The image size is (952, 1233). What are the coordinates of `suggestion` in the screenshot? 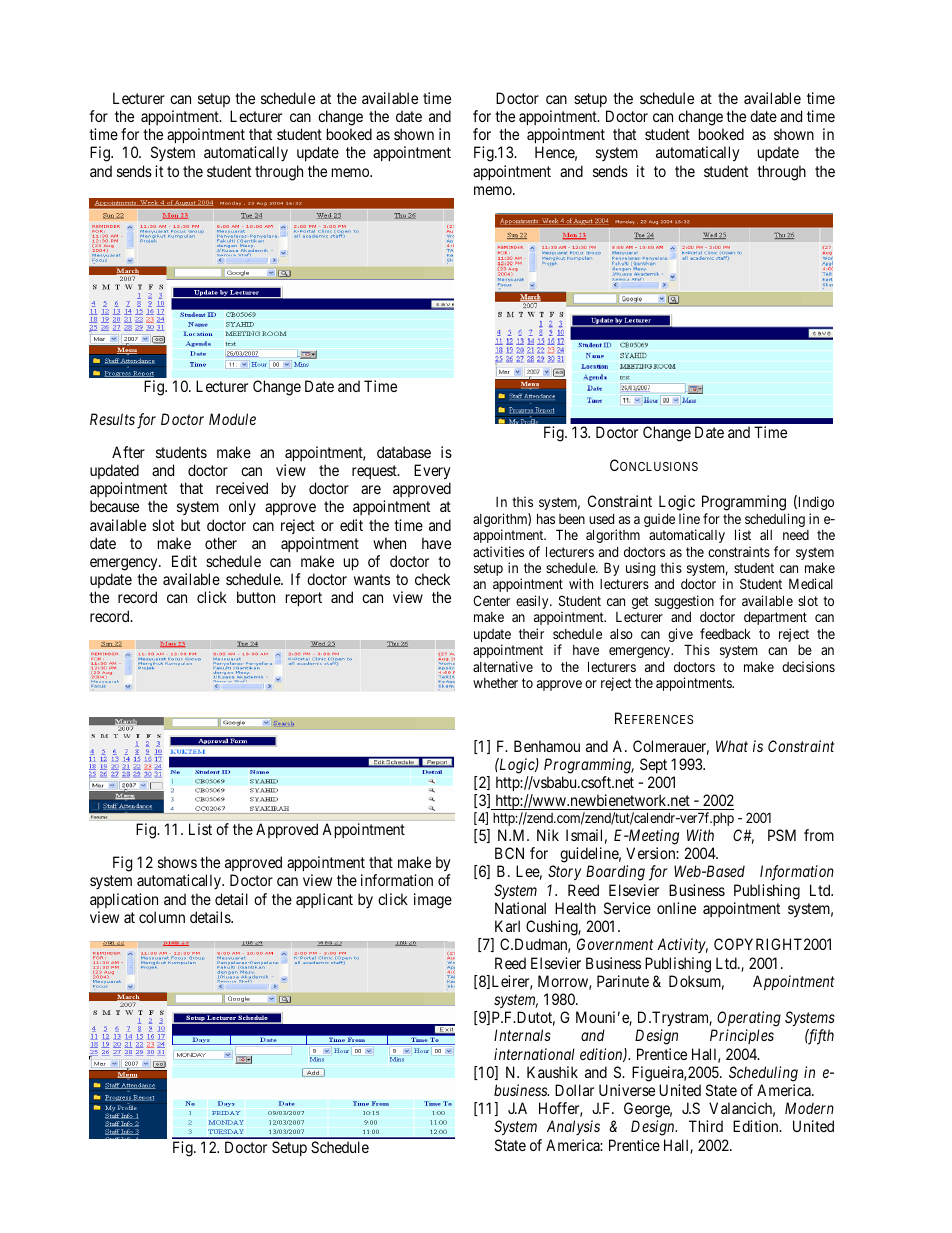 It's located at (684, 602).
